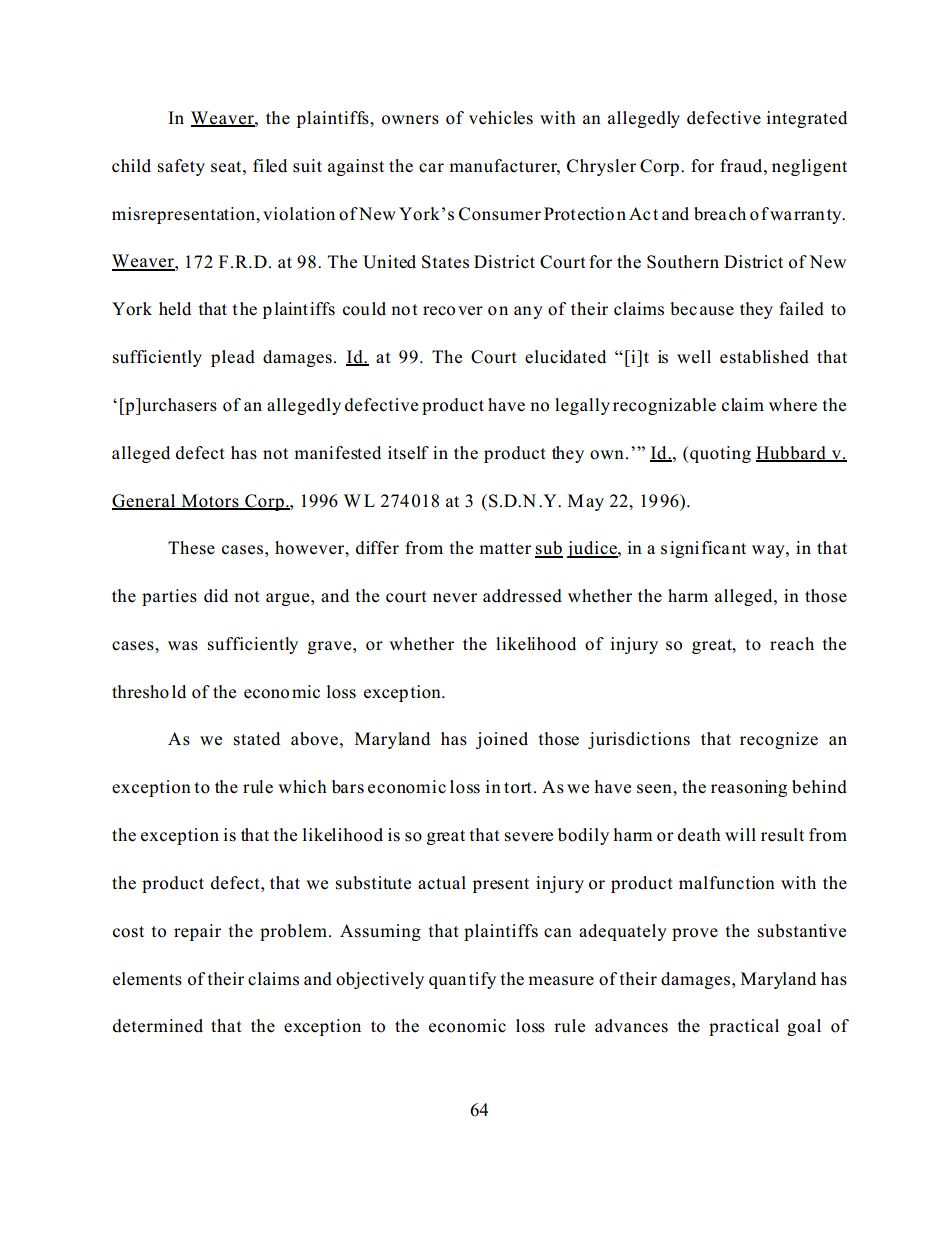 The width and height of the screenshot is (952, 1233). I want to click on vehicles, so click(501, 118).
